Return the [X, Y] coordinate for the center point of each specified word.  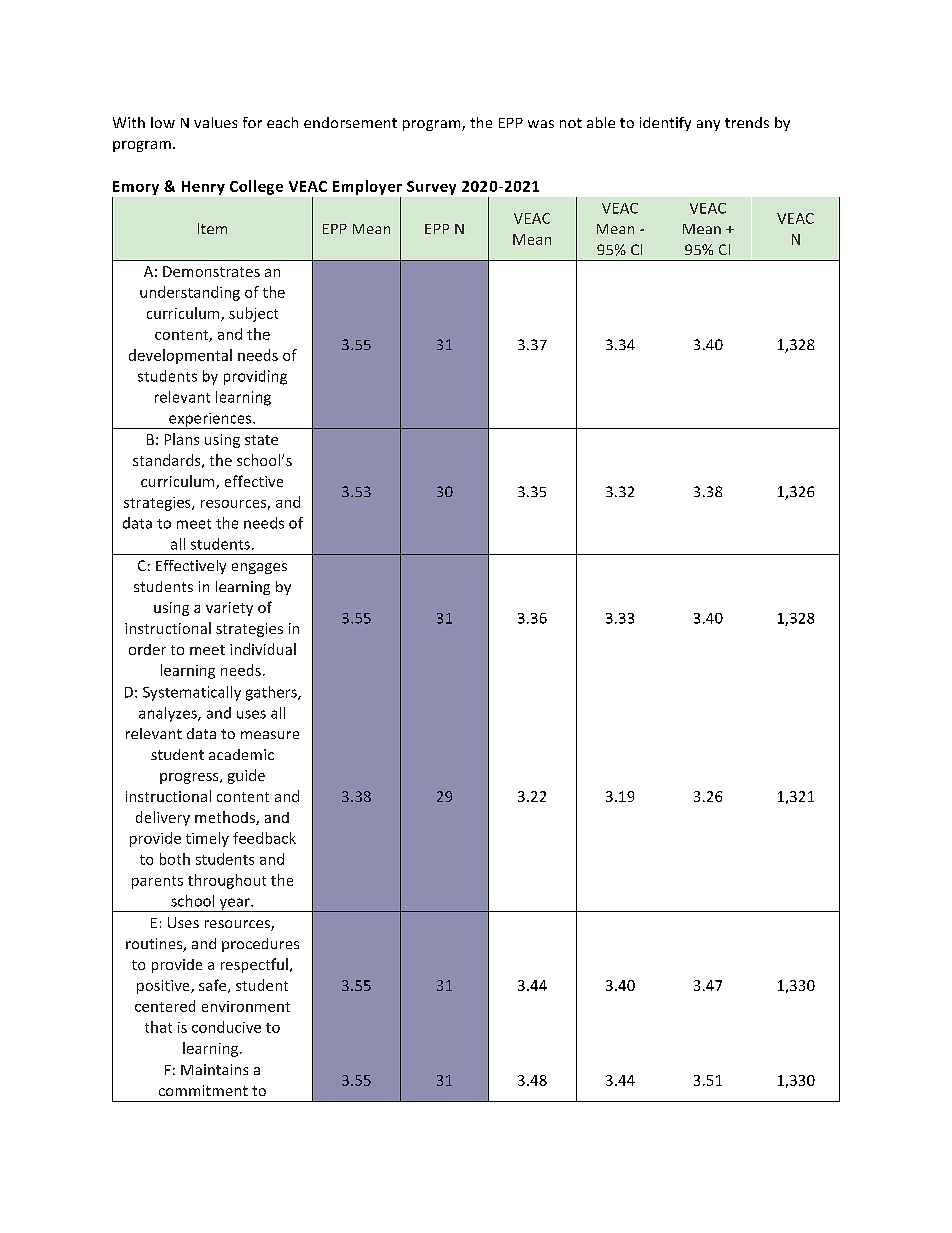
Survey [431, 188]
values [215, 122]
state [261, 440]
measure [270, 735]
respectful [254, 965]
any [708, 125]
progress [190, 778]
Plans [182, 439]
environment [246, 1006]
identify [665, 124]
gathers [272, 693]
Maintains [214, 1069]
